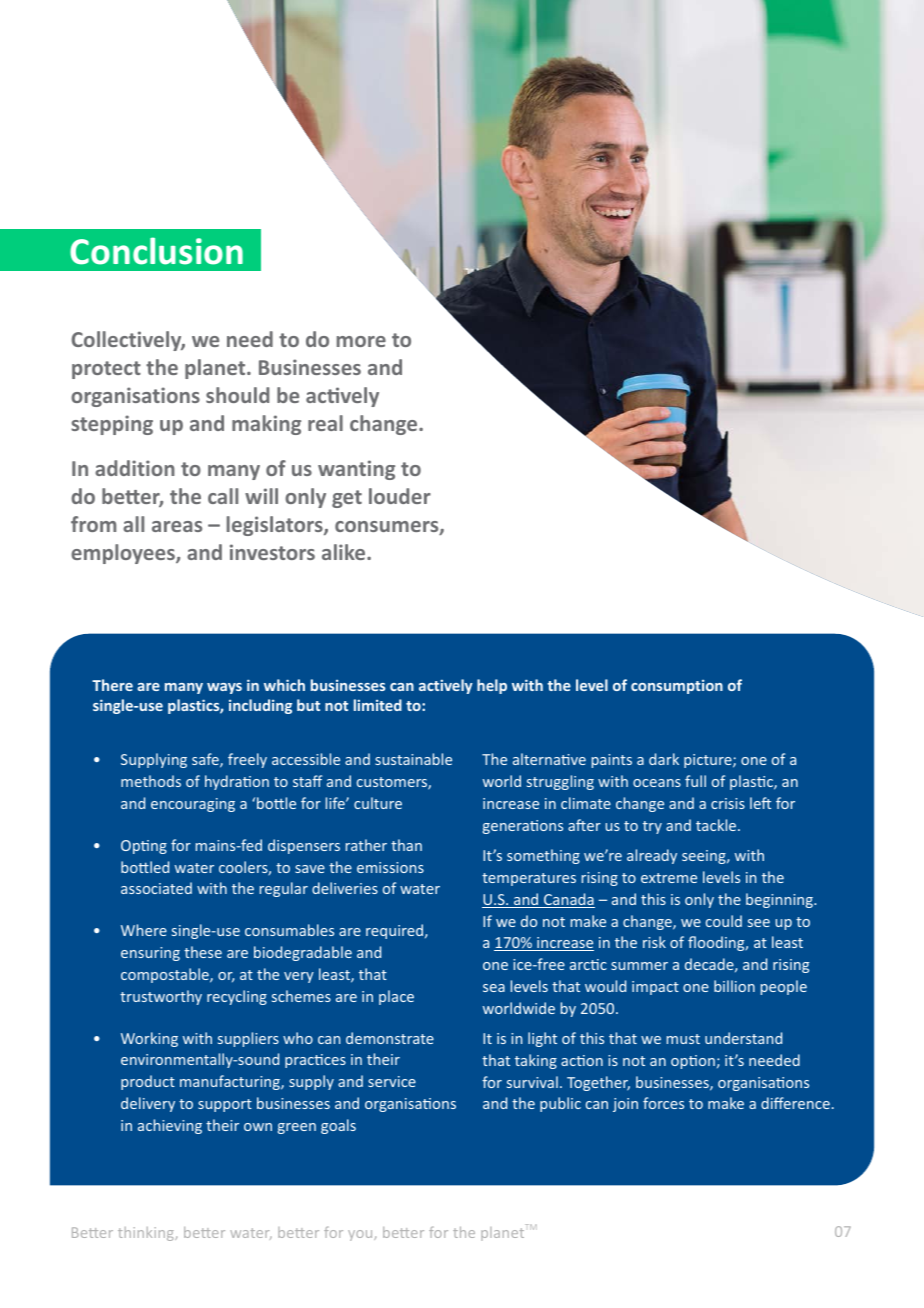  What do you see at coordinates (156, 888) in the screenshot?
I see `associated` at bounding box center [156, 888].
